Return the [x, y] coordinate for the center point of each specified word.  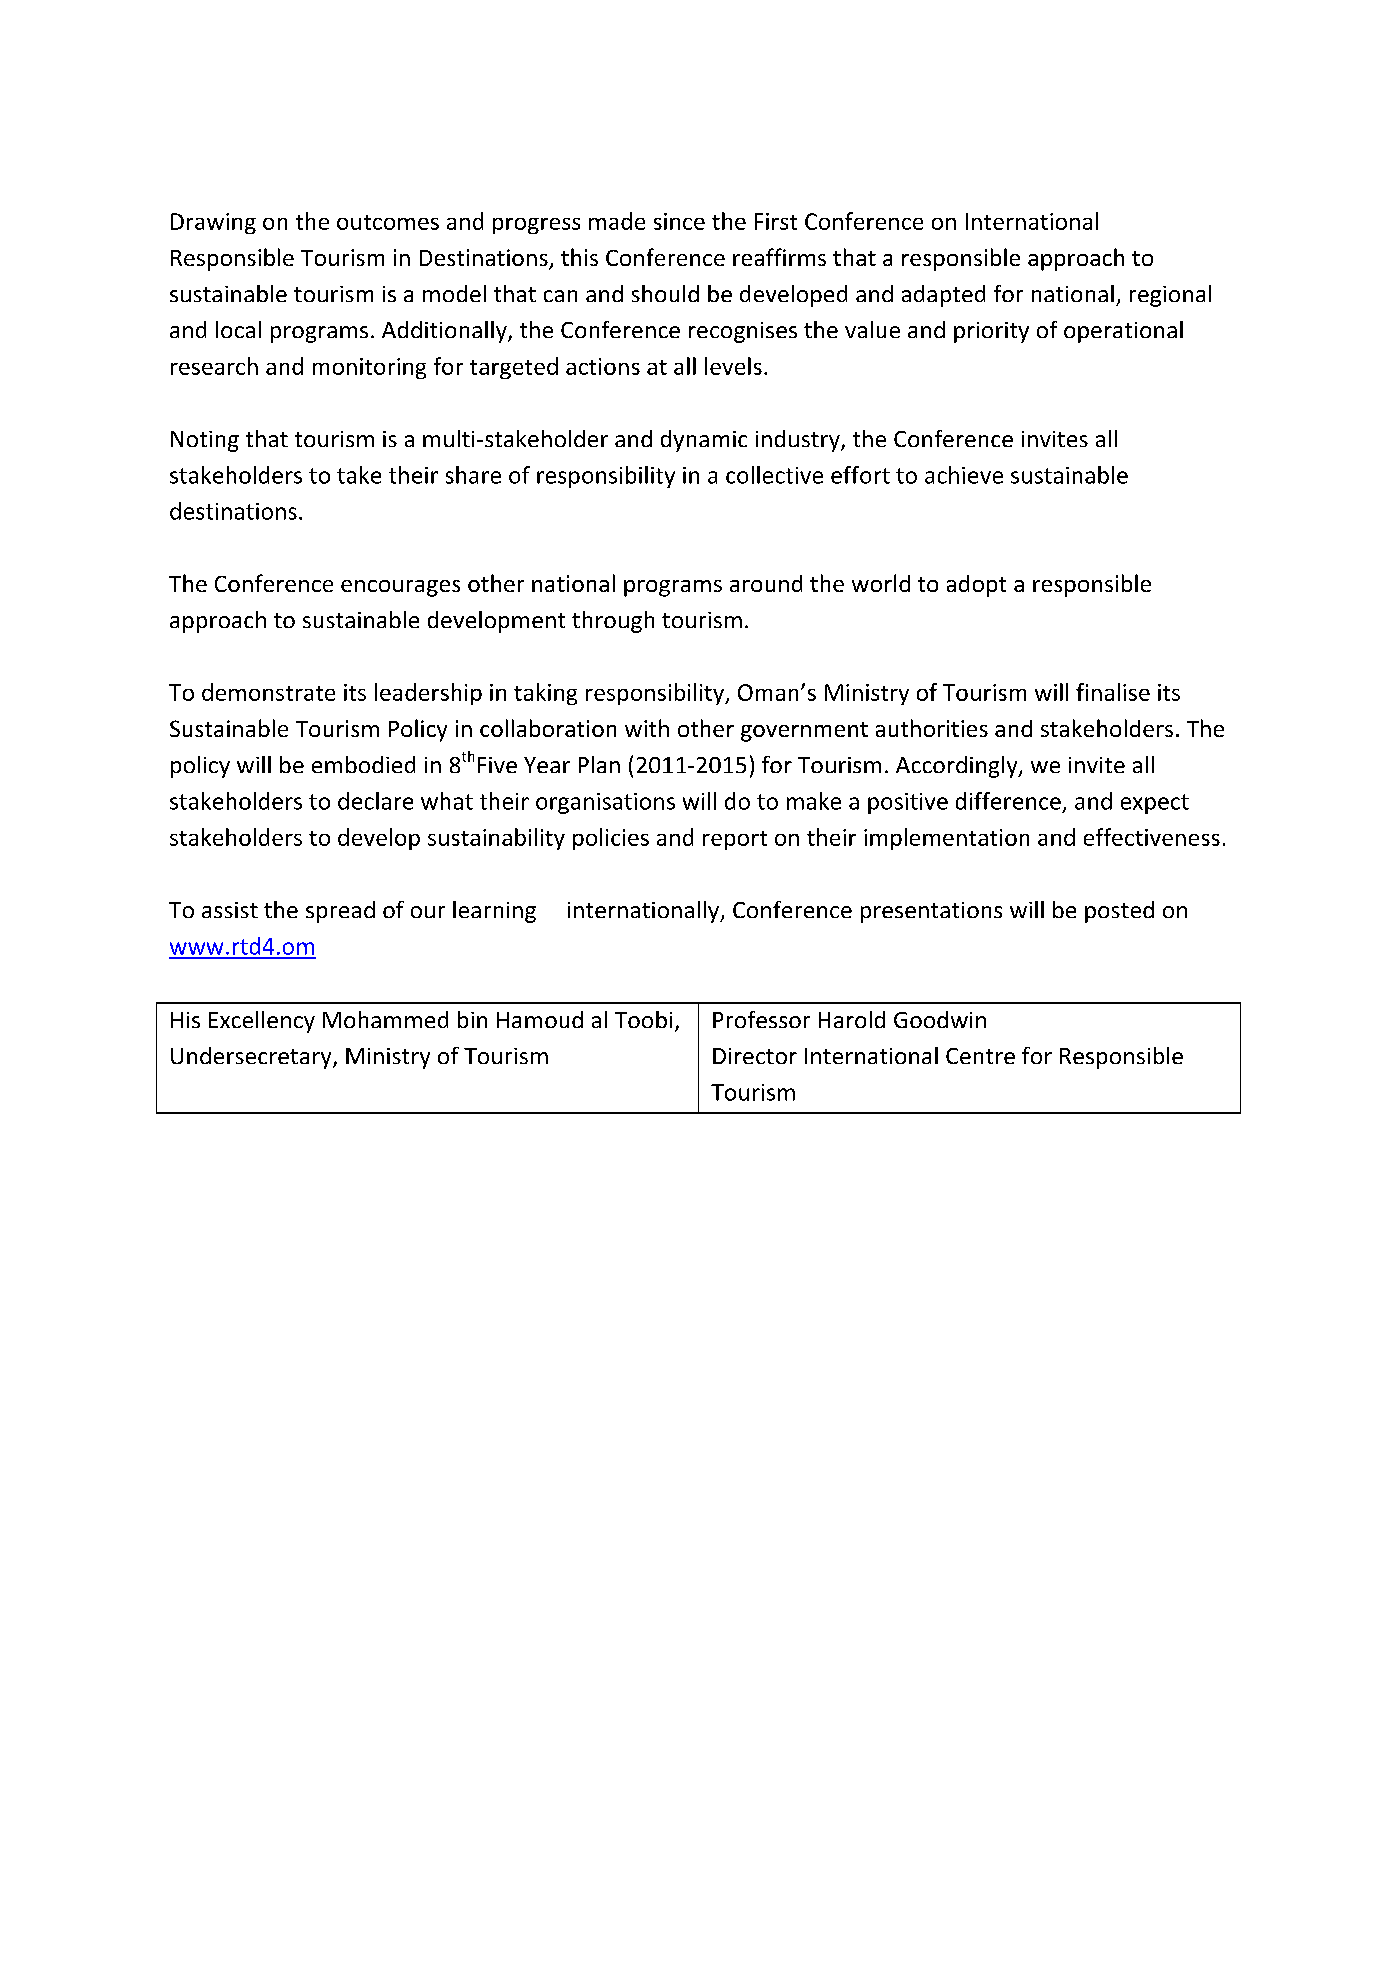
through [613, 622]
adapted [943, 296]
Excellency [262, 1022]
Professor [761, 1019]
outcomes [388, 222]
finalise [1113, 692]
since [679, 221]
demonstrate [268, 692]
